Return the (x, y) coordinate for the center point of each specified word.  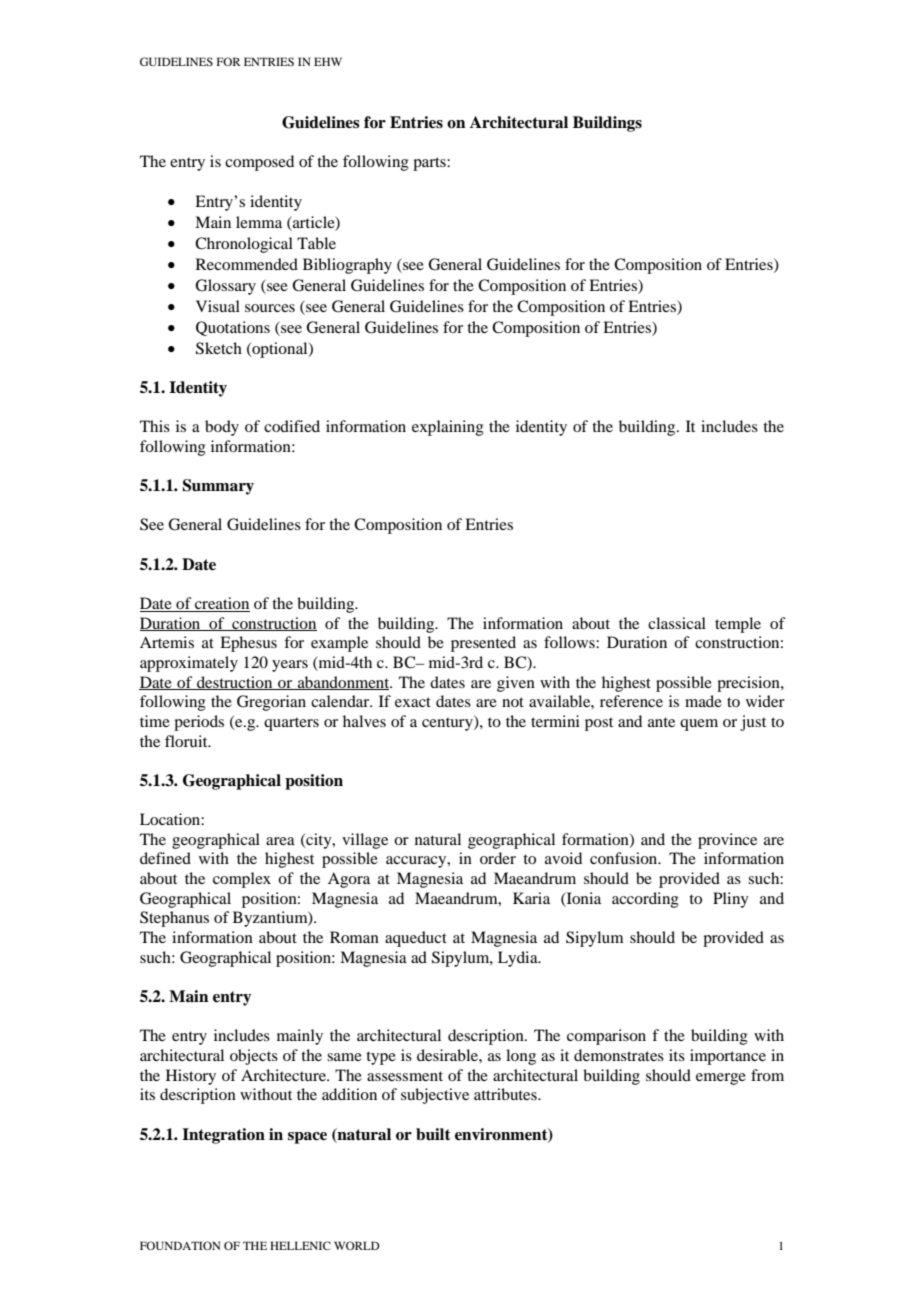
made (703, 701)
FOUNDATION (180, 1245)
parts (430, 164)
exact (413, 702)
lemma (259, 222)
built (433, 1134)
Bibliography (347, 266)
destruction (235, 683)
